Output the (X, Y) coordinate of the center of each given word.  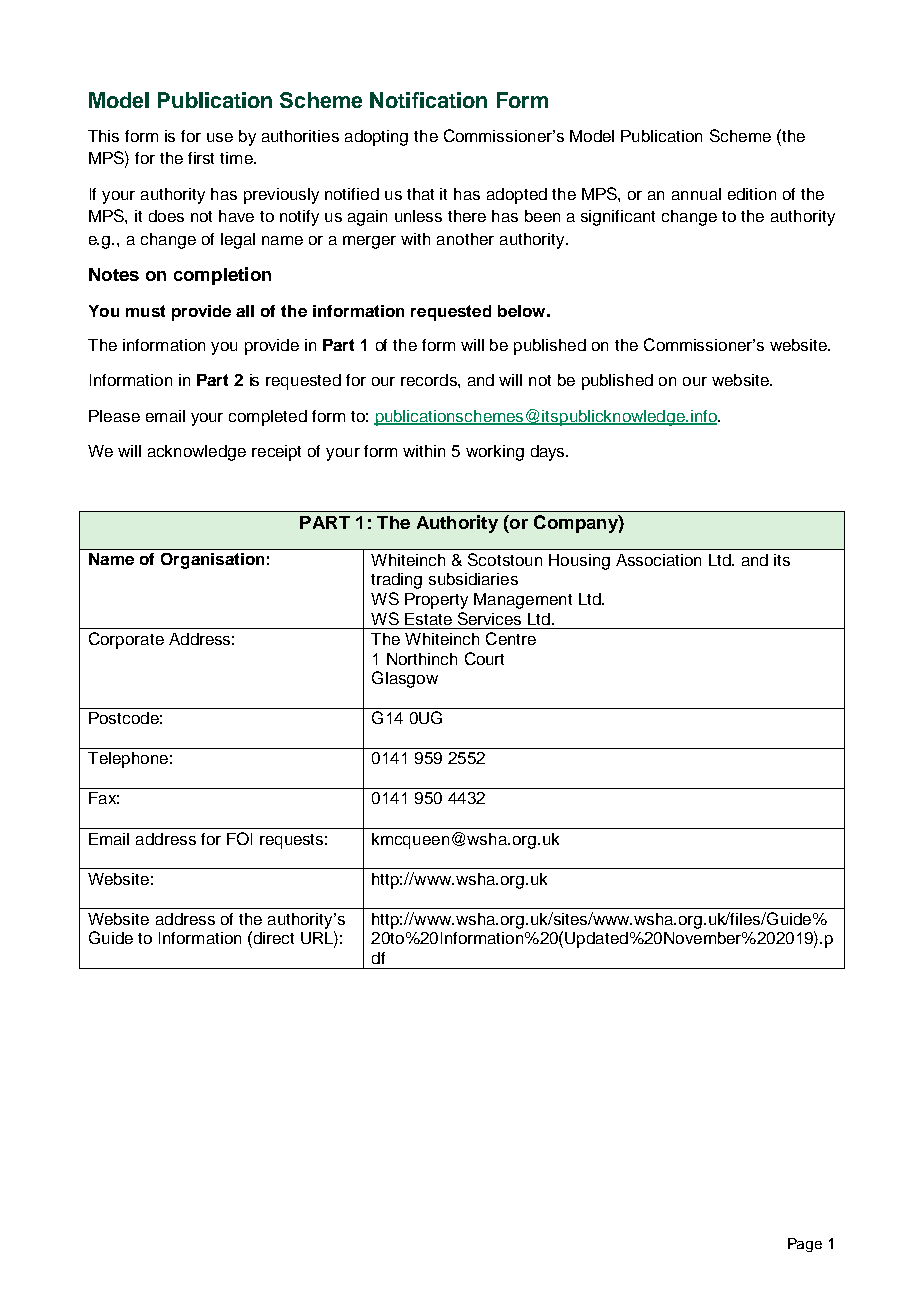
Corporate (126, 640)
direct (272, 937)
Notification (428, 100)
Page (805, 1245)
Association (658, 560)
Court (484, 658)
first (201, 158)
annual (696, 194)
